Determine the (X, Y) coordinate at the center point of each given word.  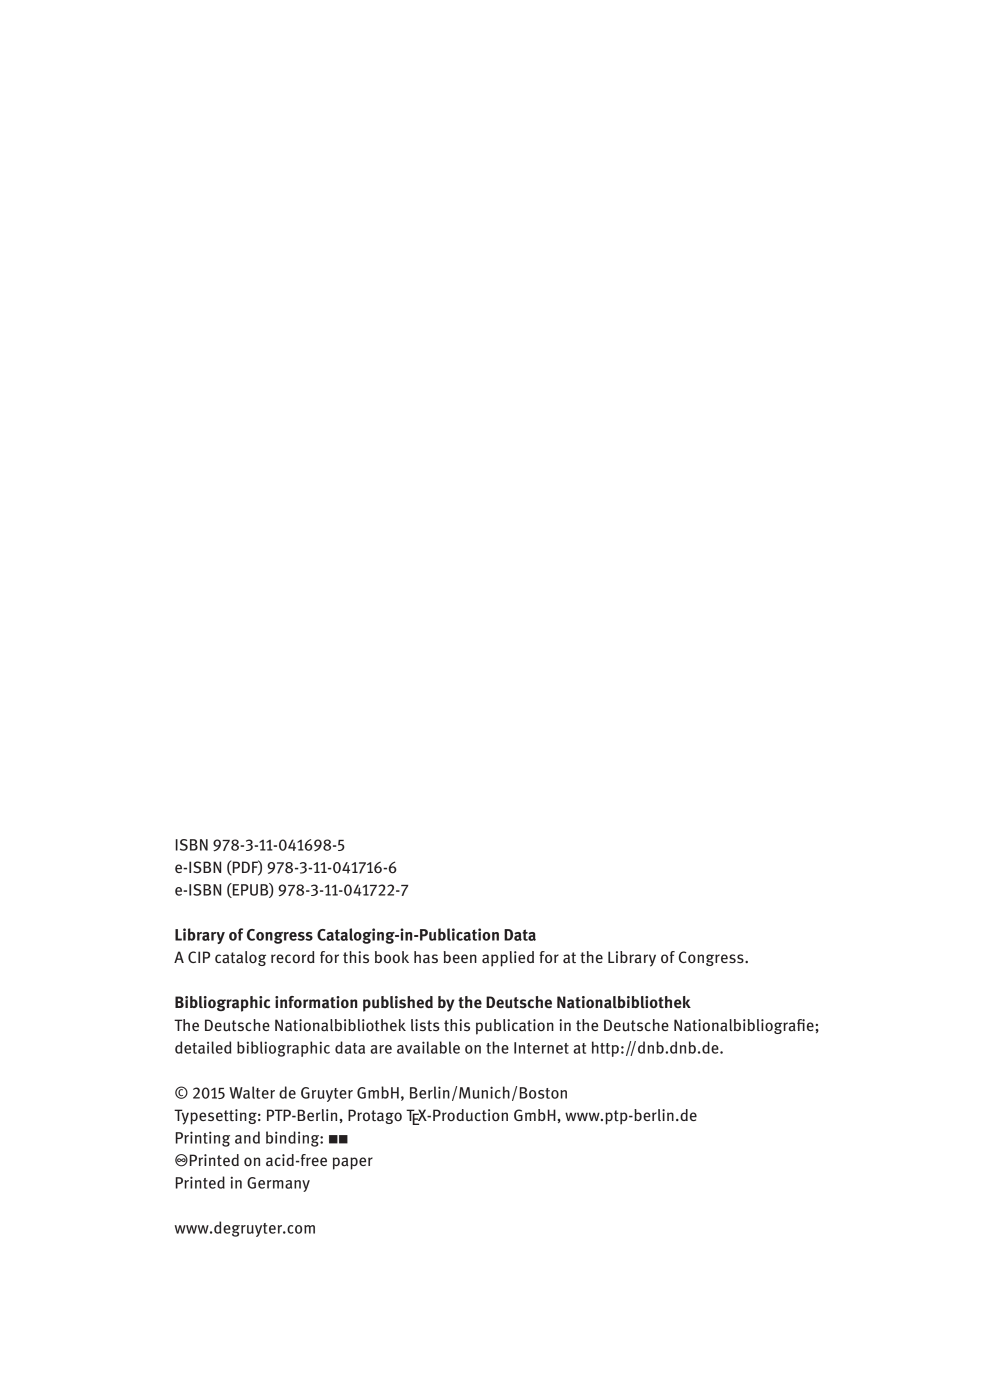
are (381, 1049)
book (392, 957)
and (247, 1137)
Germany (278, 1184)
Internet (541, 1048)
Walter (252, 1092)
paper (353, 1163)
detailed (203, 1047)
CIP (199, 957)
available (428, 1047)
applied (508, 959)
